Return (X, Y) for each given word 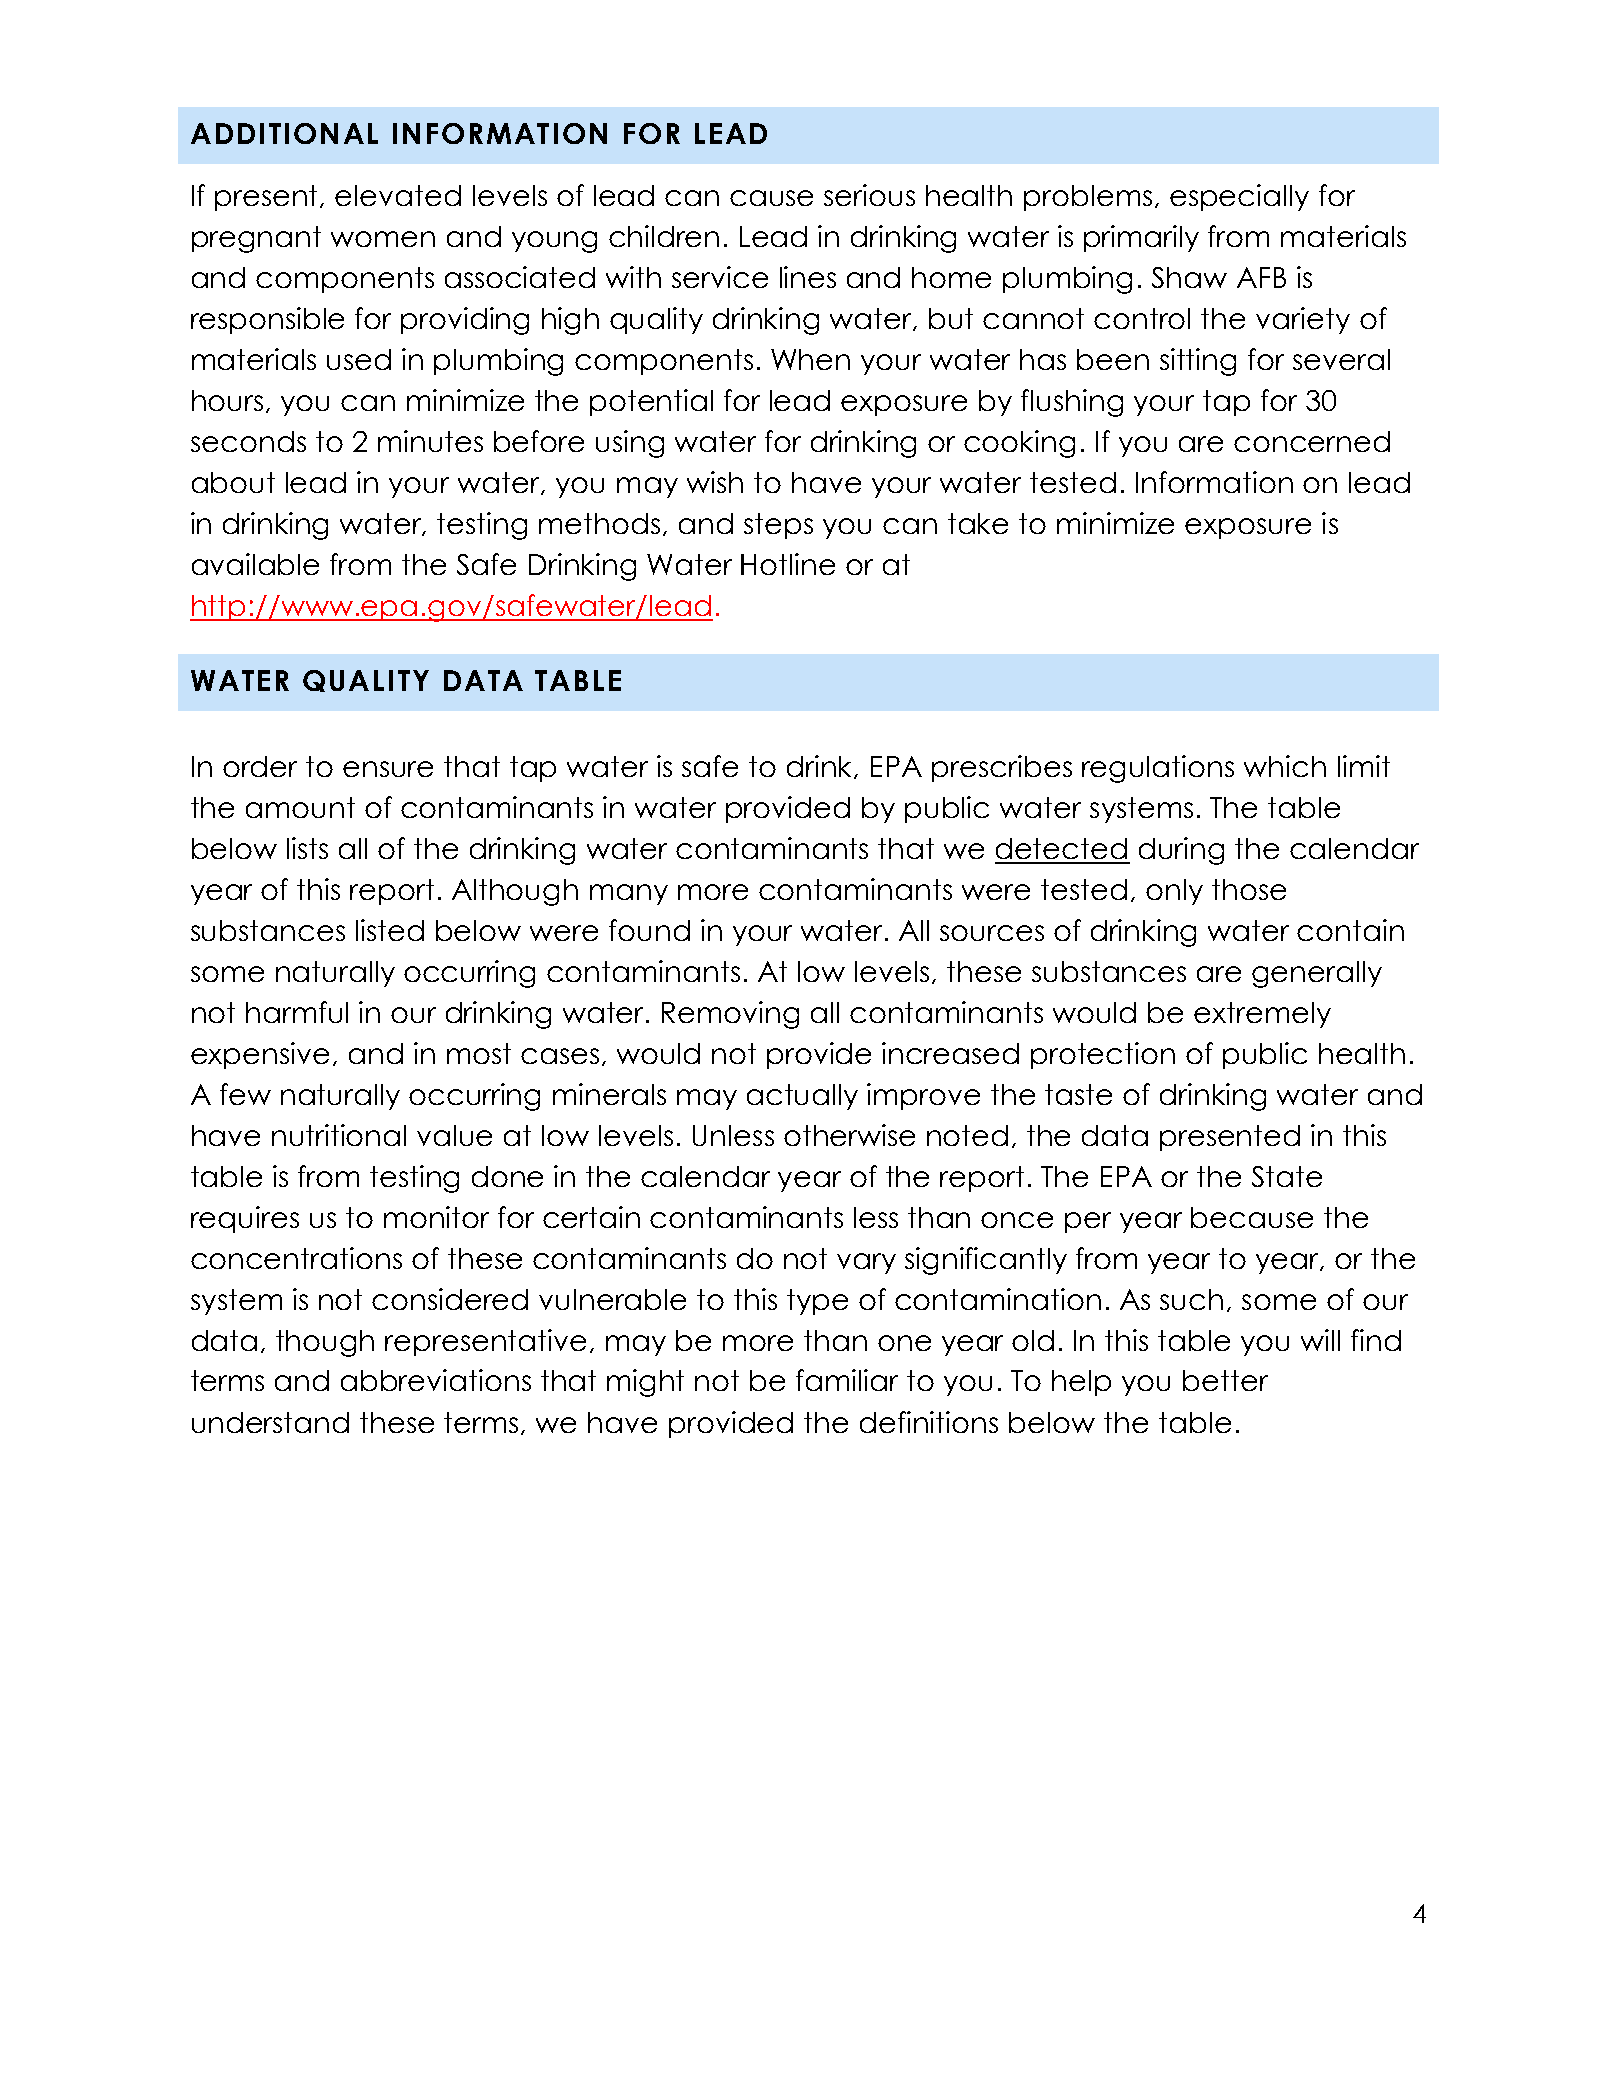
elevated (398, 195)
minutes (430, 441)
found (649, 930)
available (255, 564)
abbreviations (436, 1380)
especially (1239, 197)
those (1249, 889)
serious (869, 195)
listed (390, 930)
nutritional (339, 1135)
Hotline (788, 564)
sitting (1198, 362)
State (1287, 1176)
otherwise (849, 1135)
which (1285, 766)
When (810, 359)
